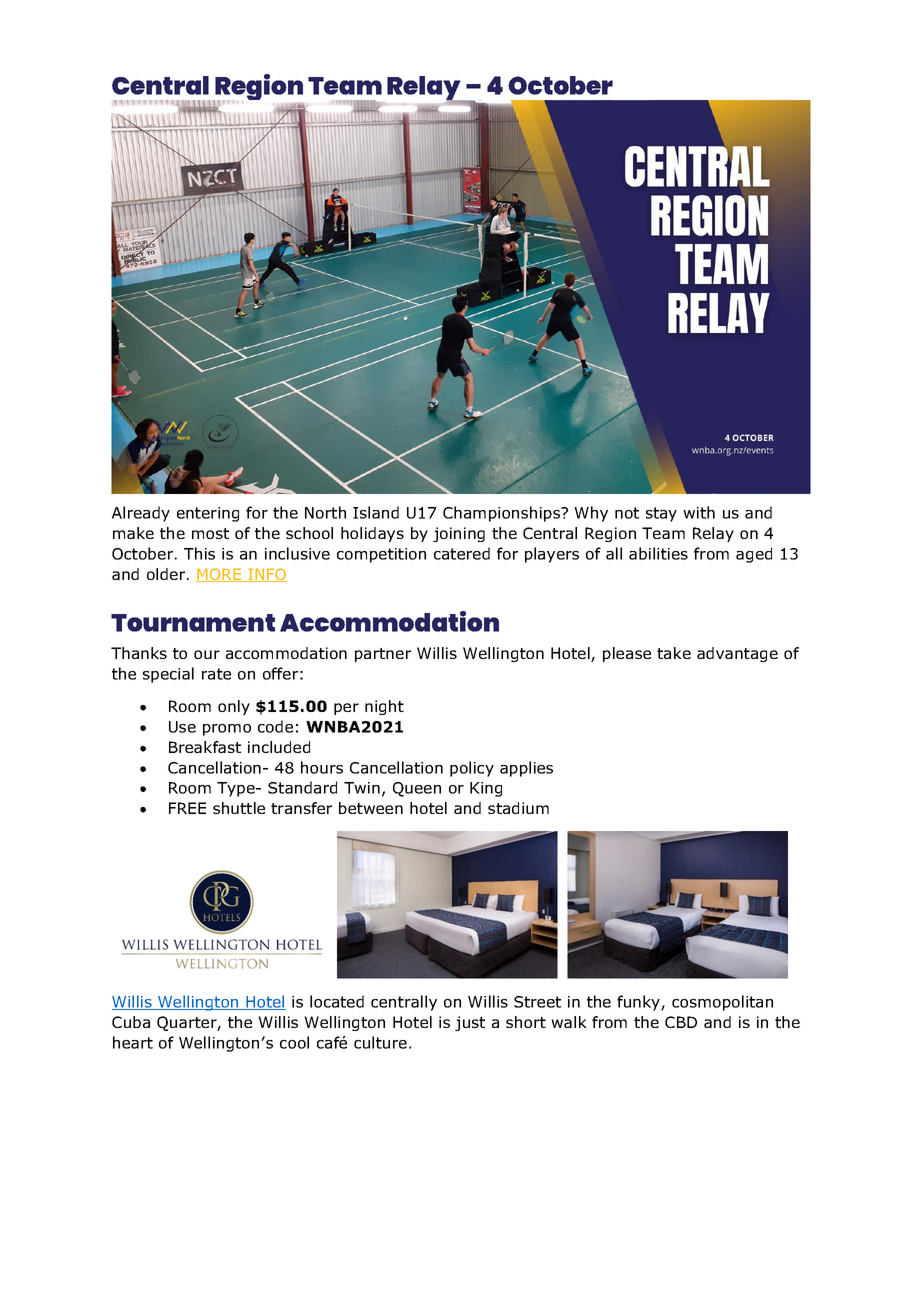 This screenshot has width=924, height=1308. Describe the element at coordinates (459, 534) in the screenshot. I see `joining` at that location.
